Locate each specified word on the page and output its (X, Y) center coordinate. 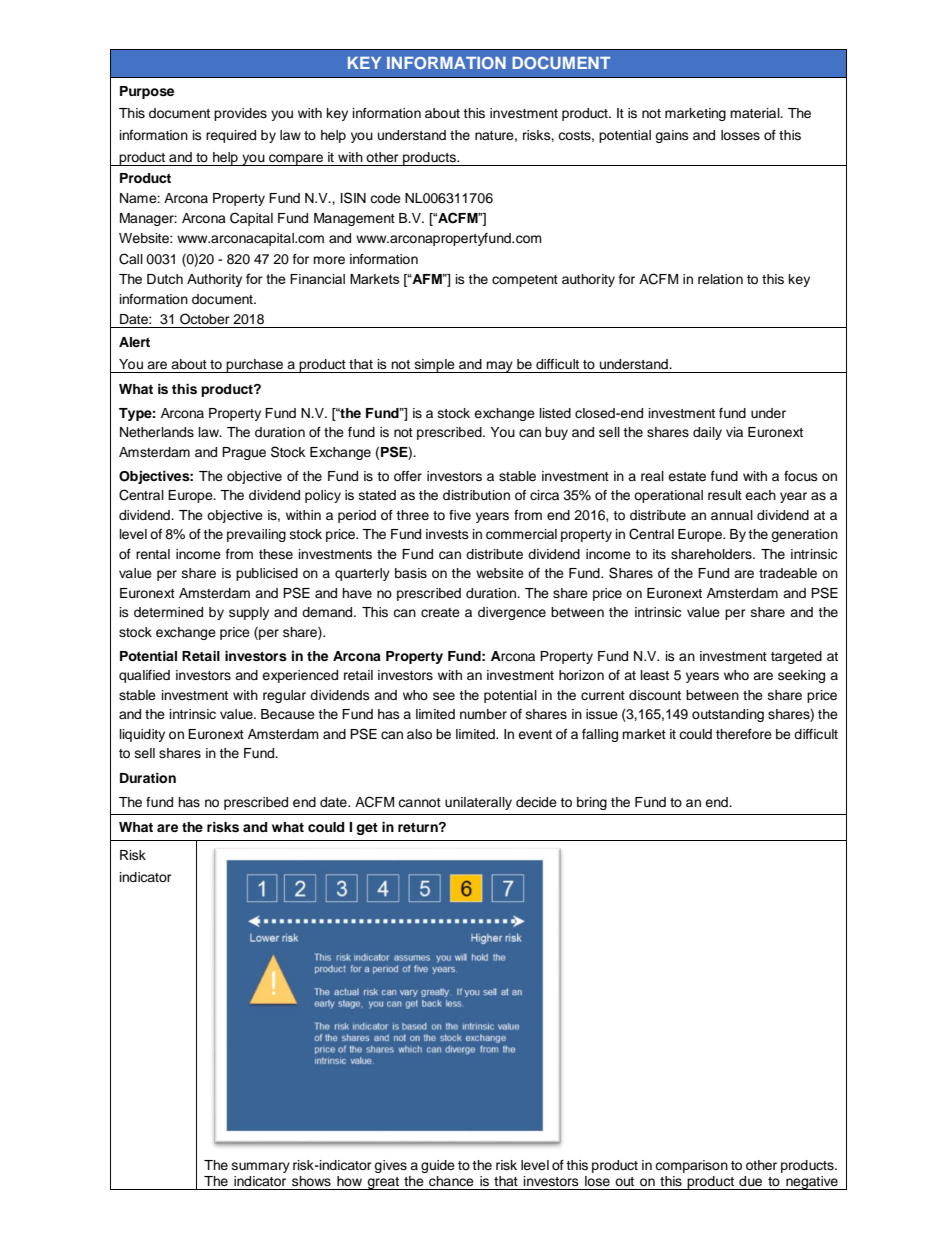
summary (261, 1167)
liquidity (142, 735)
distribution (476, 495)
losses (740, 135)
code (385, 198)
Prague (244, 453)
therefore (744, 734)
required (231, 136)
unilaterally (478, 803)
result (725, 495)
